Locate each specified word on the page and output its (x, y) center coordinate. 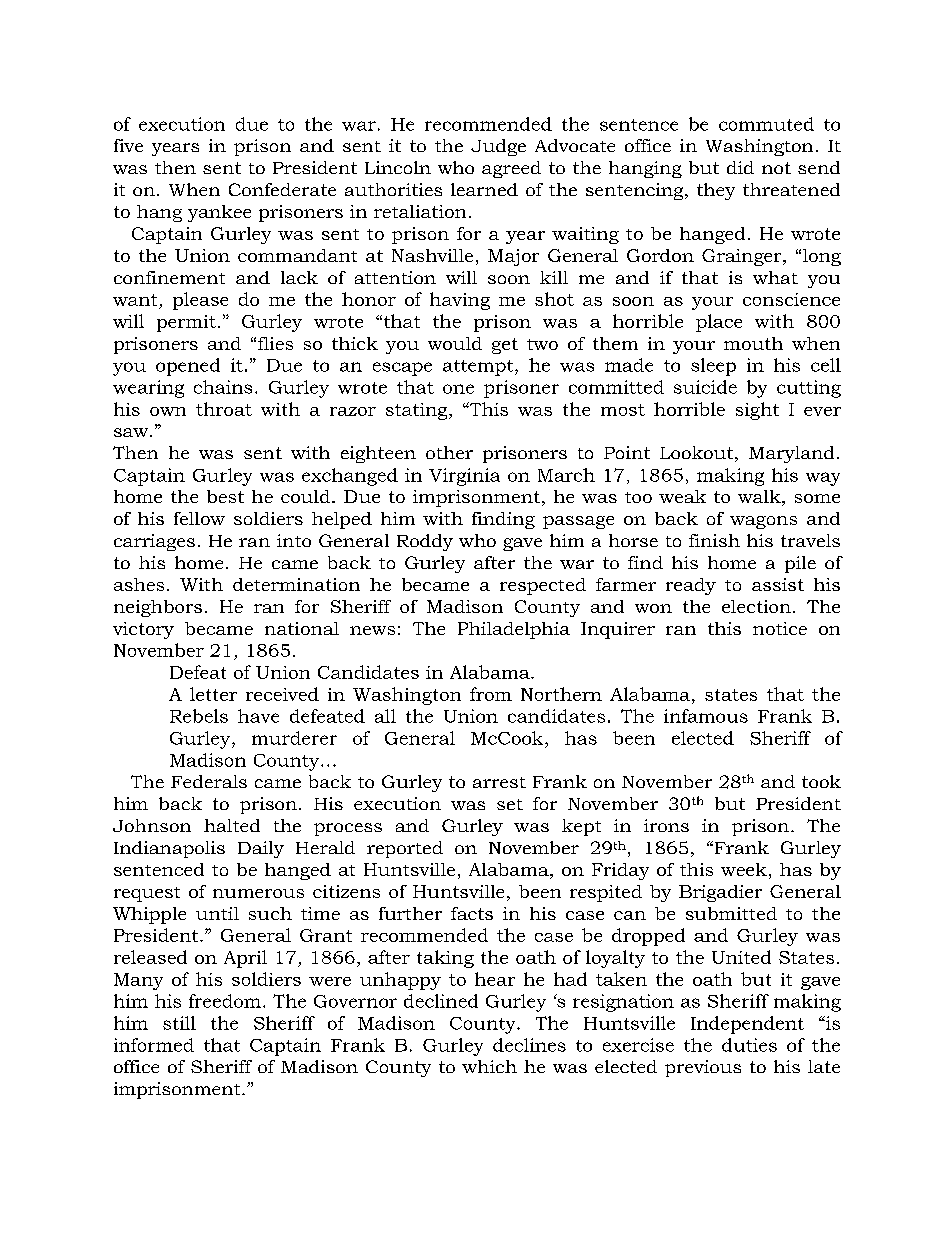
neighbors (158, 608)
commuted (766, 124)
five (128, 145)
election (756, 606)
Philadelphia (514, 630)
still (179, 1023)
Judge (498, 147)
